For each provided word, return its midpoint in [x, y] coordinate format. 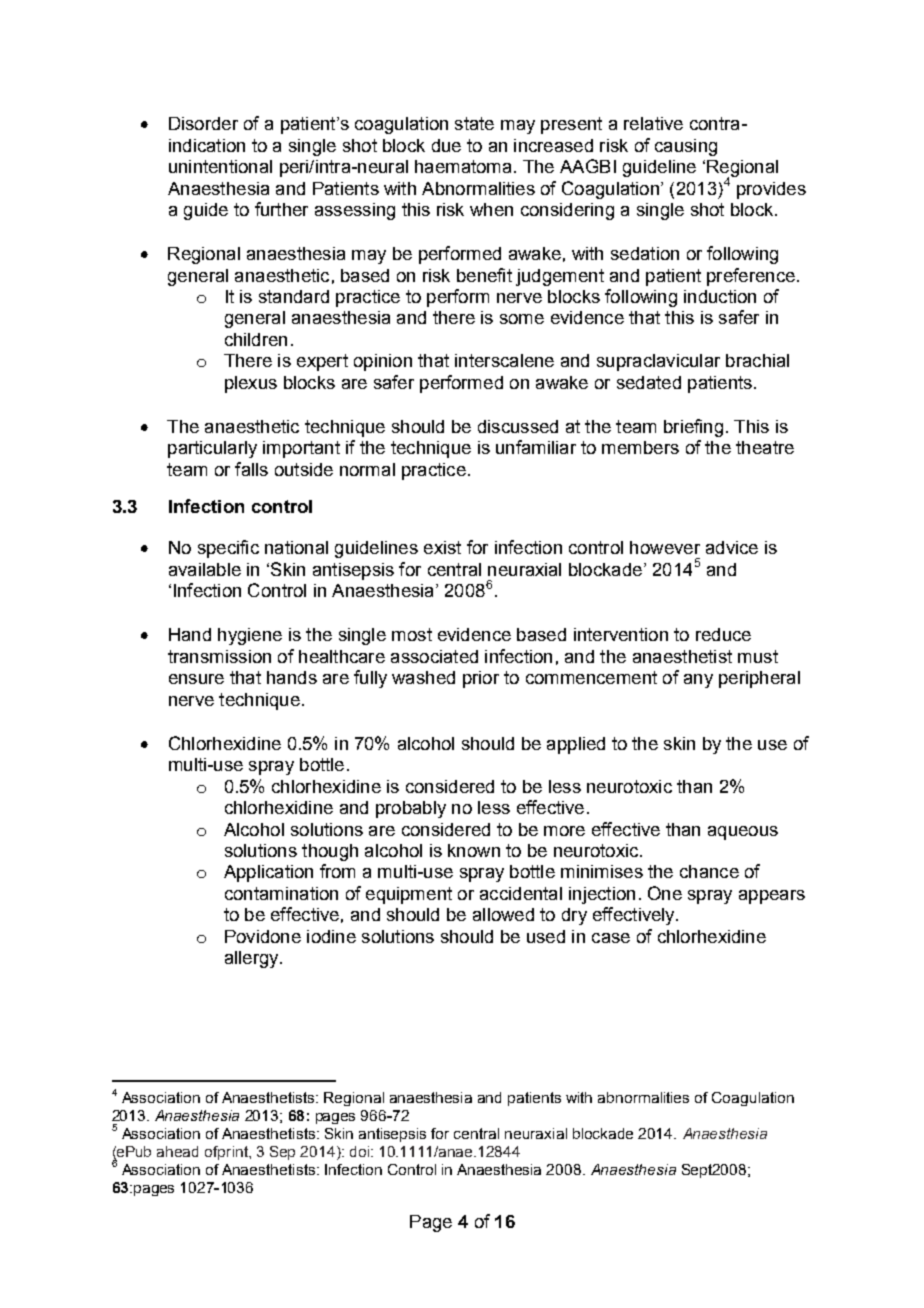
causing [686, 147]
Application [268, 873]
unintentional [220, 166]
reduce [723, 634]
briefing [693, 428]
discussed [518, 426]
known [474, 850]
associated [434, 656]
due [446, 145]
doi [361, 1151]
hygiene [250, 636]
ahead [177, 1151]
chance [709, 871]
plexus [251, 384]
